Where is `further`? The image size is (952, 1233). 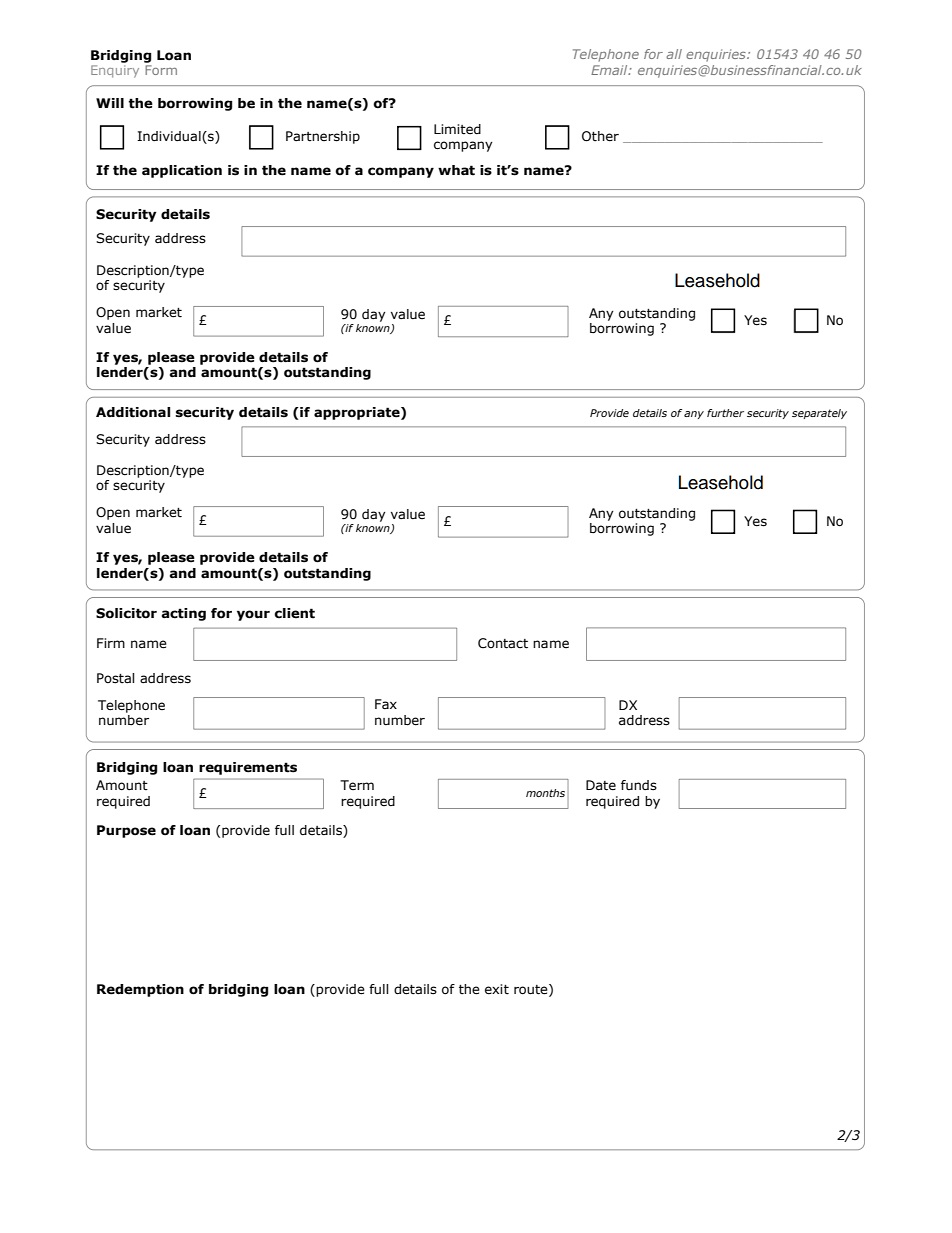 further is located at coordinates (725, 413).
